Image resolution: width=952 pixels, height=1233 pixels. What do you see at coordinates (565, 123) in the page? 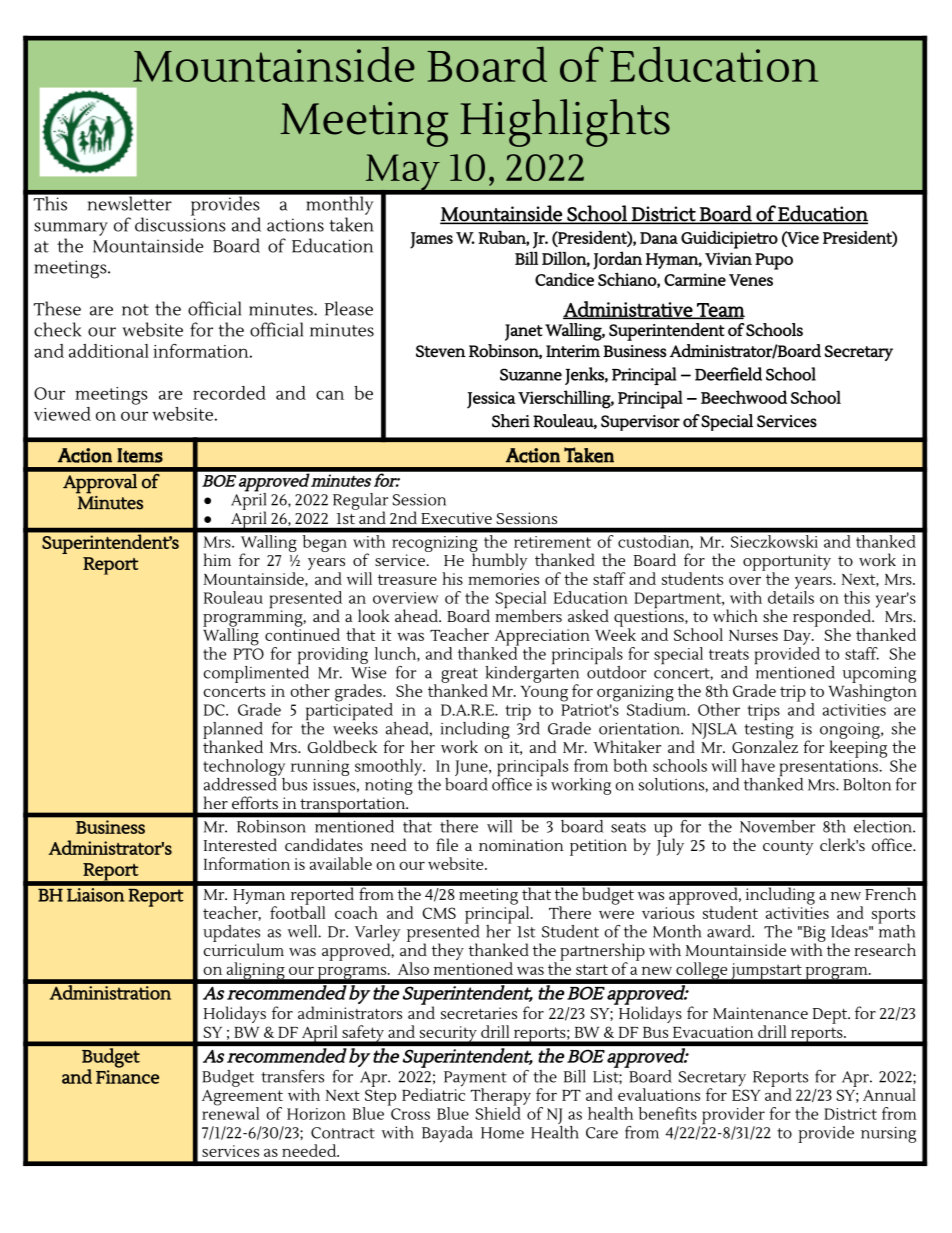
I see `Highlights` at bounding box center [565, 123].
